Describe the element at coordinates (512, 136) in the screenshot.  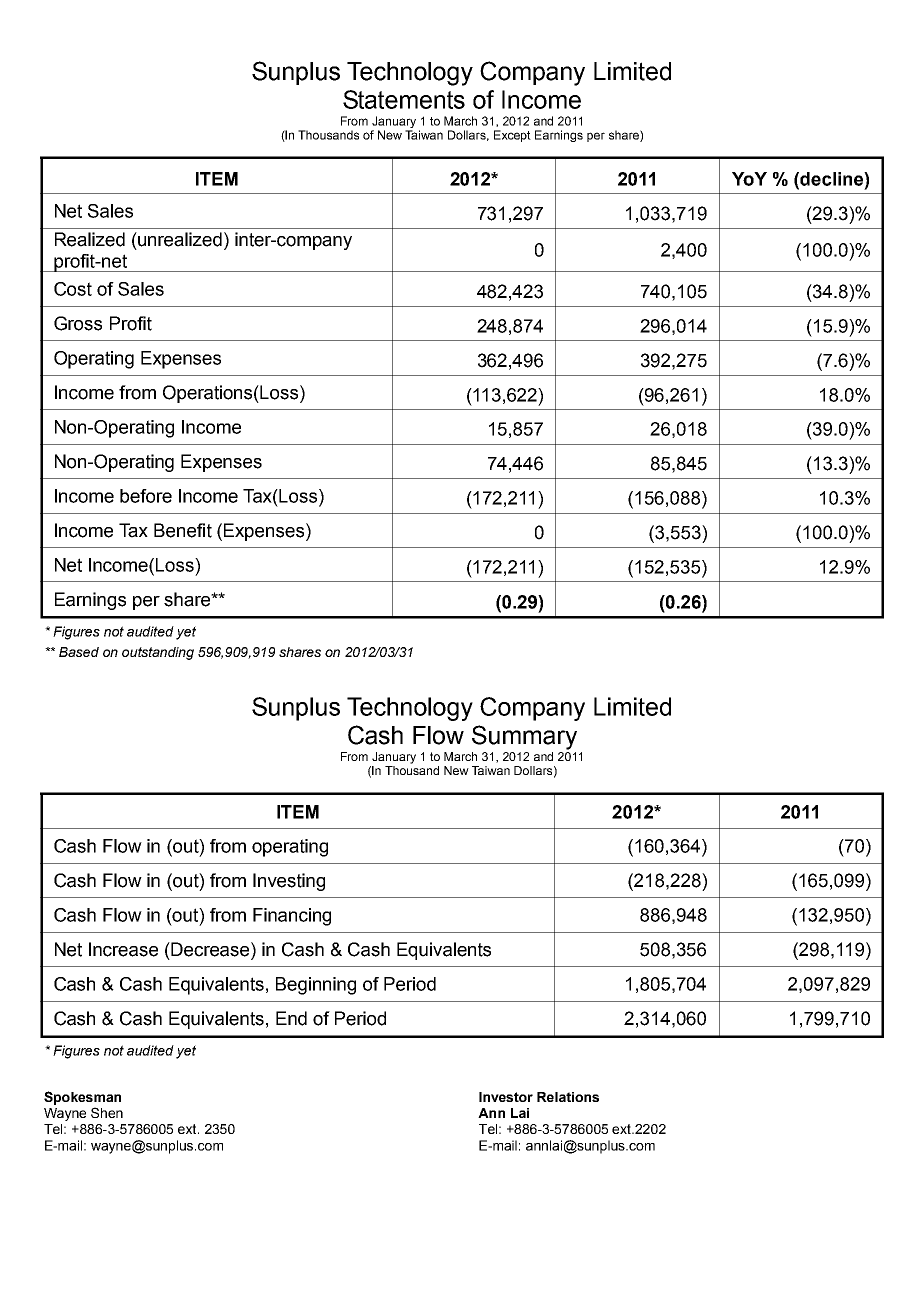
I see `Except` at that location.
